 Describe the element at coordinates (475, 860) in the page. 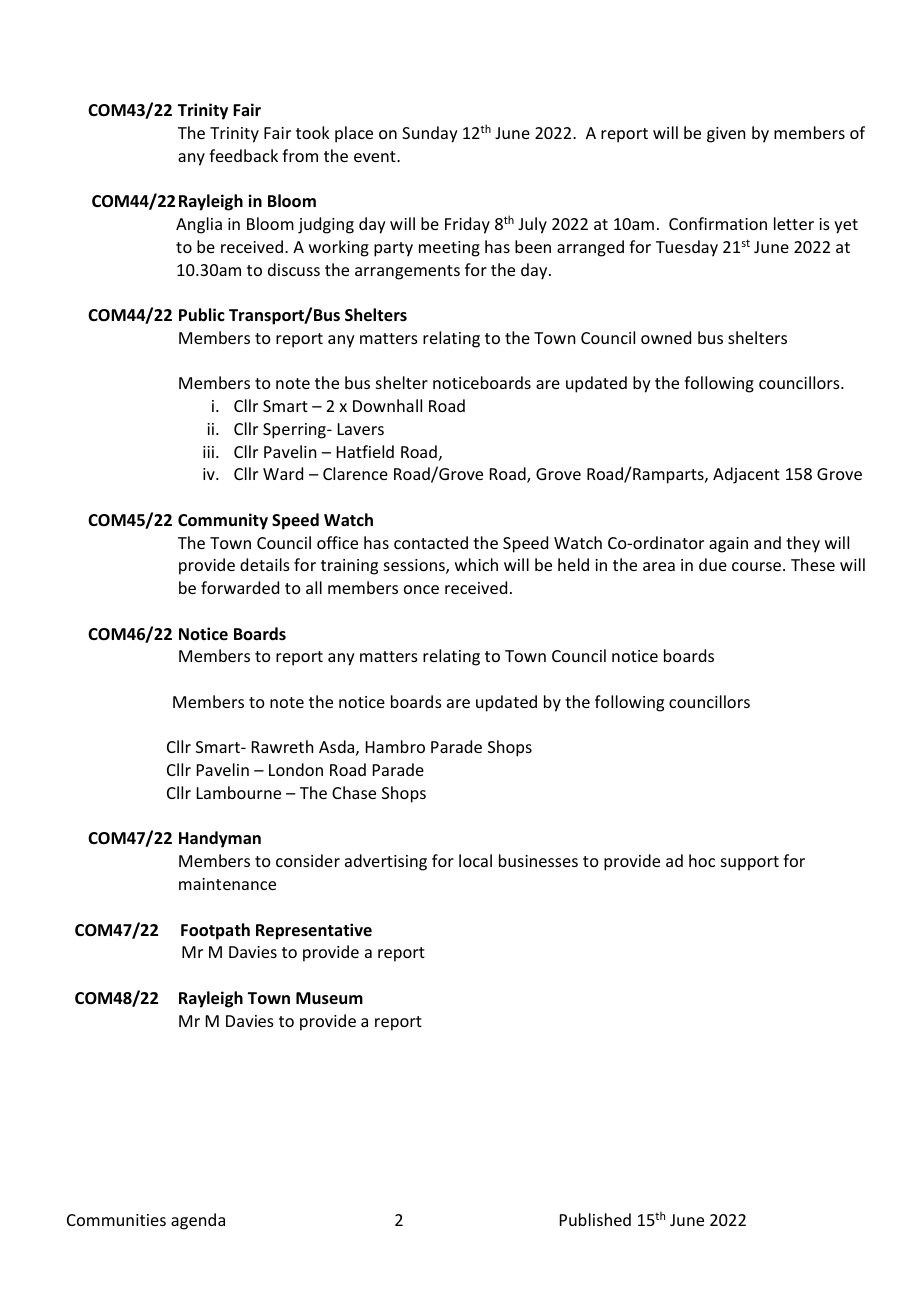

I see `local` at that location.
